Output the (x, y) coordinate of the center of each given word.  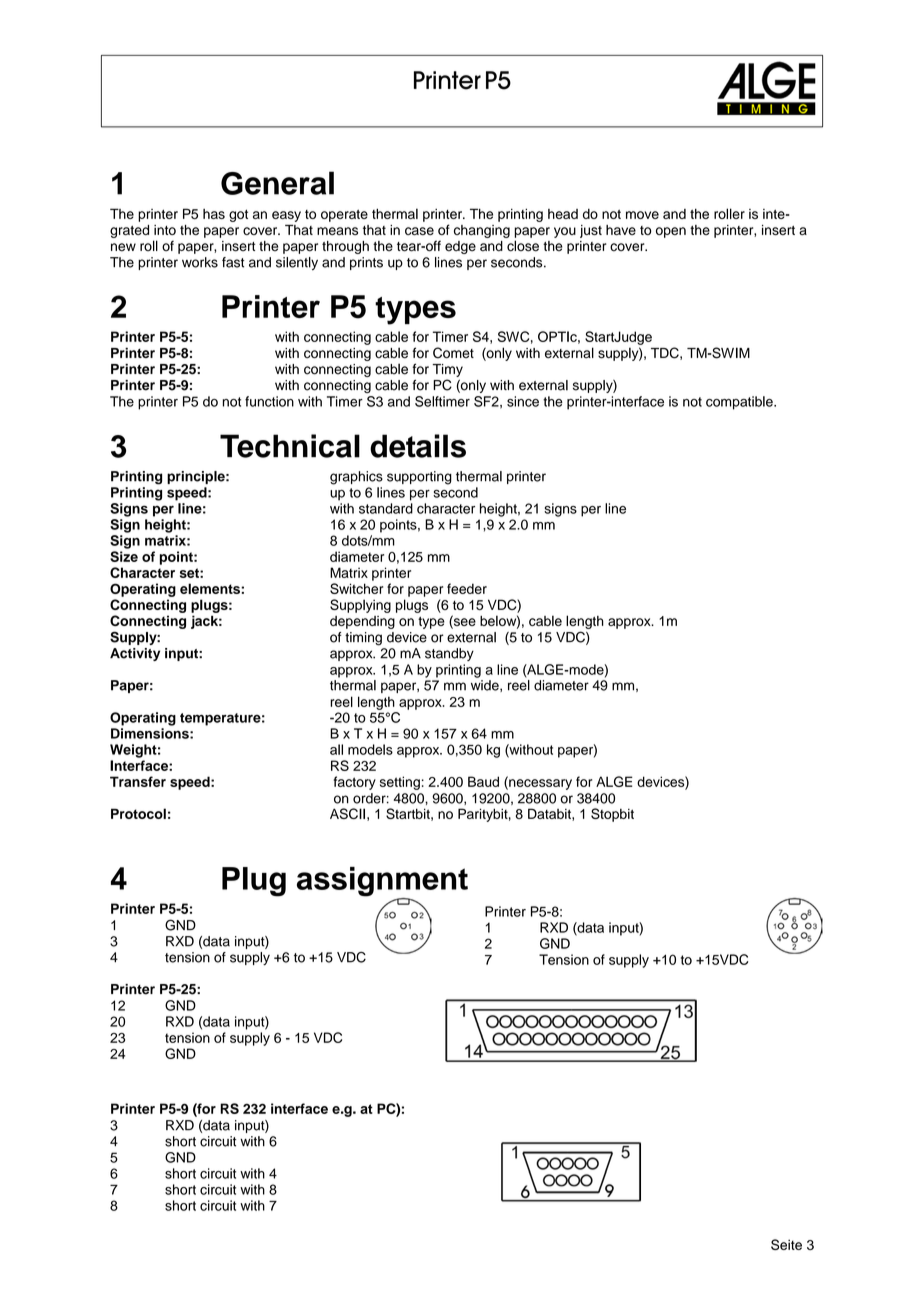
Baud (483, 781)
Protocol (138, 813)
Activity (135, 654)
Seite (786, 1244)
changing (482, 231)
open (671, 232)
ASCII (347, 813)
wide (486, 686)
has (214, 214)
